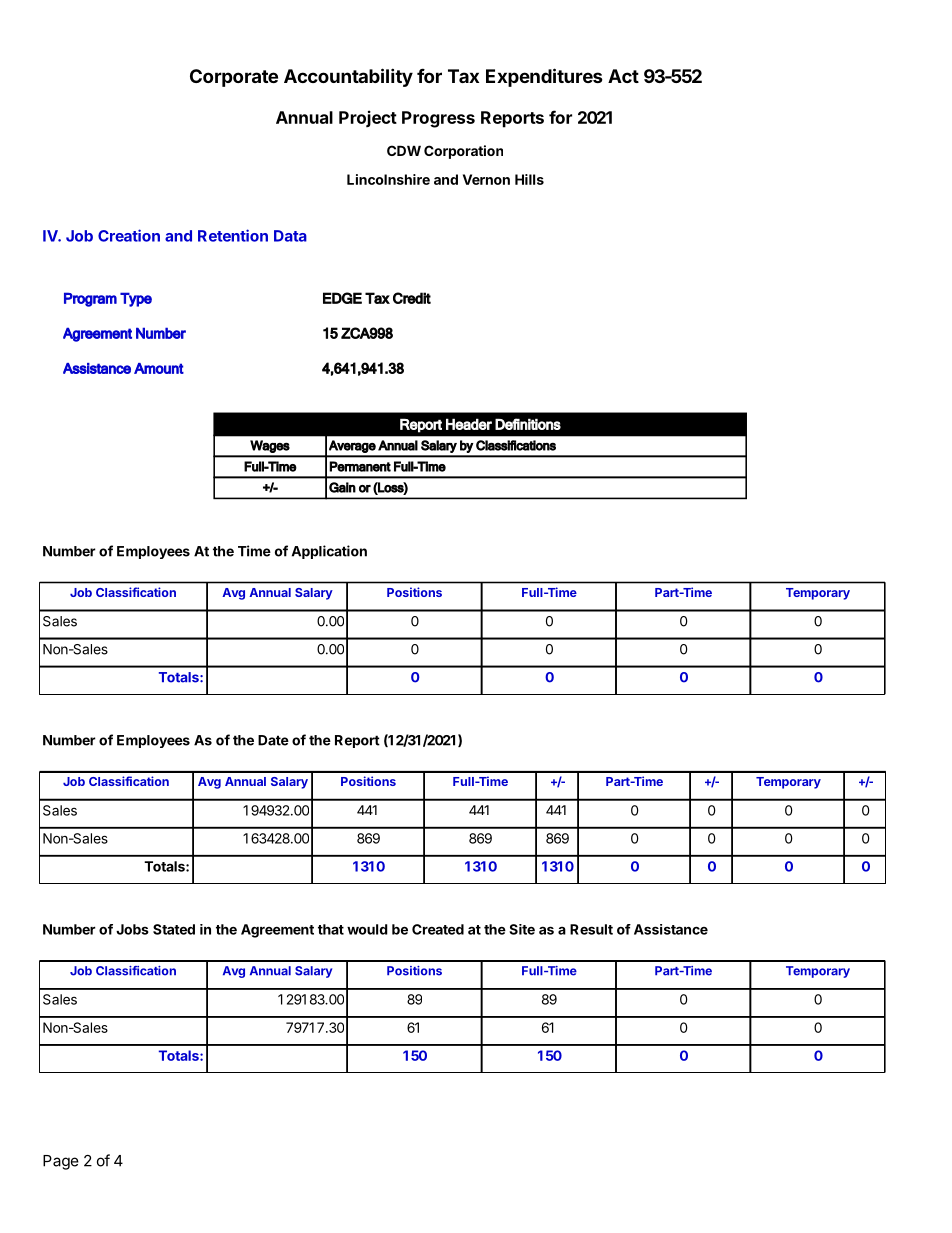  What do you see at coordinates (273, 740) in the screenshot?
I see `Date` at bounding box center [273, 740].
